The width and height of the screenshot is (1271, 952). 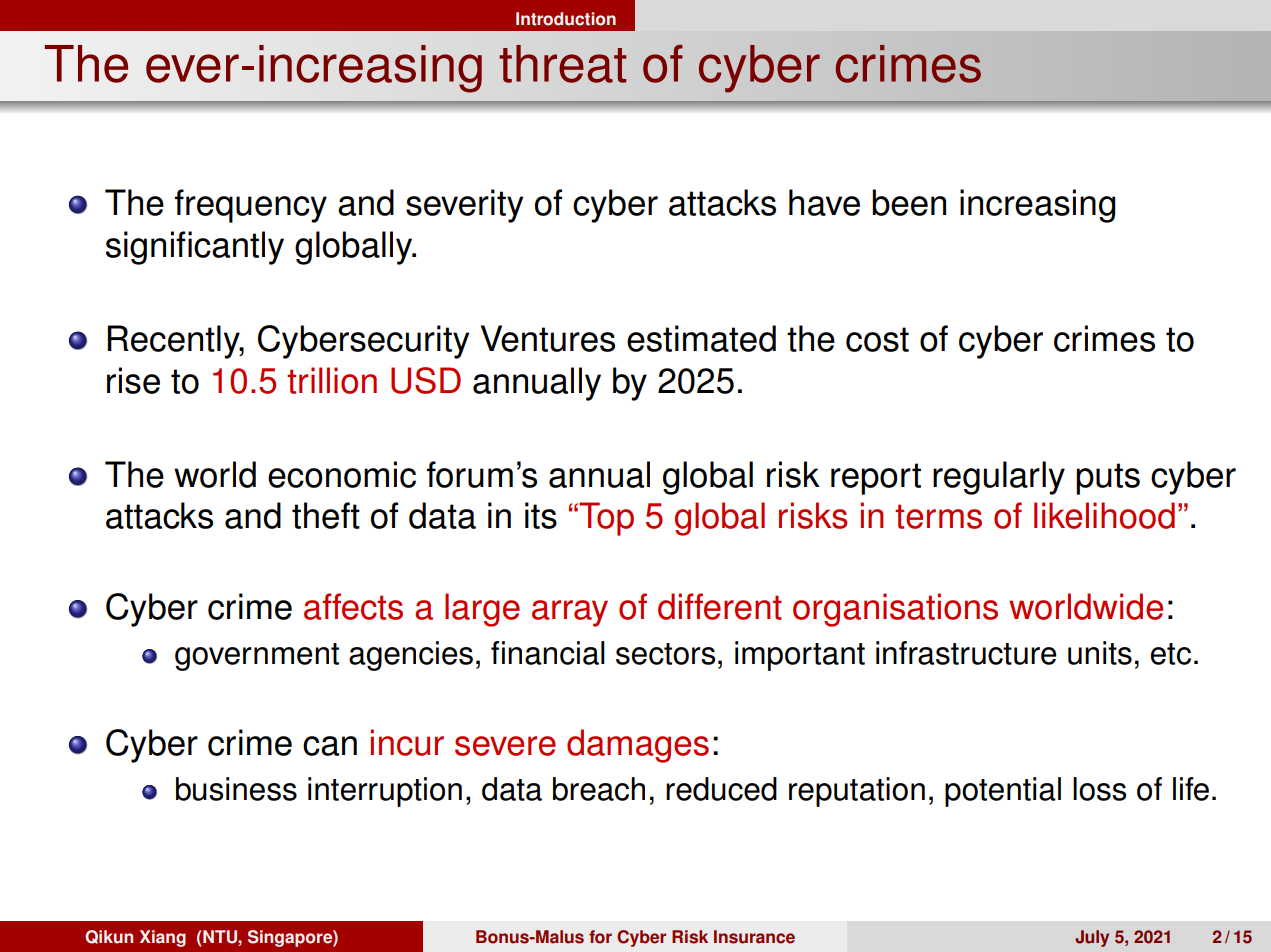 I want to click on Introduction, so click(x=566, y=19).
